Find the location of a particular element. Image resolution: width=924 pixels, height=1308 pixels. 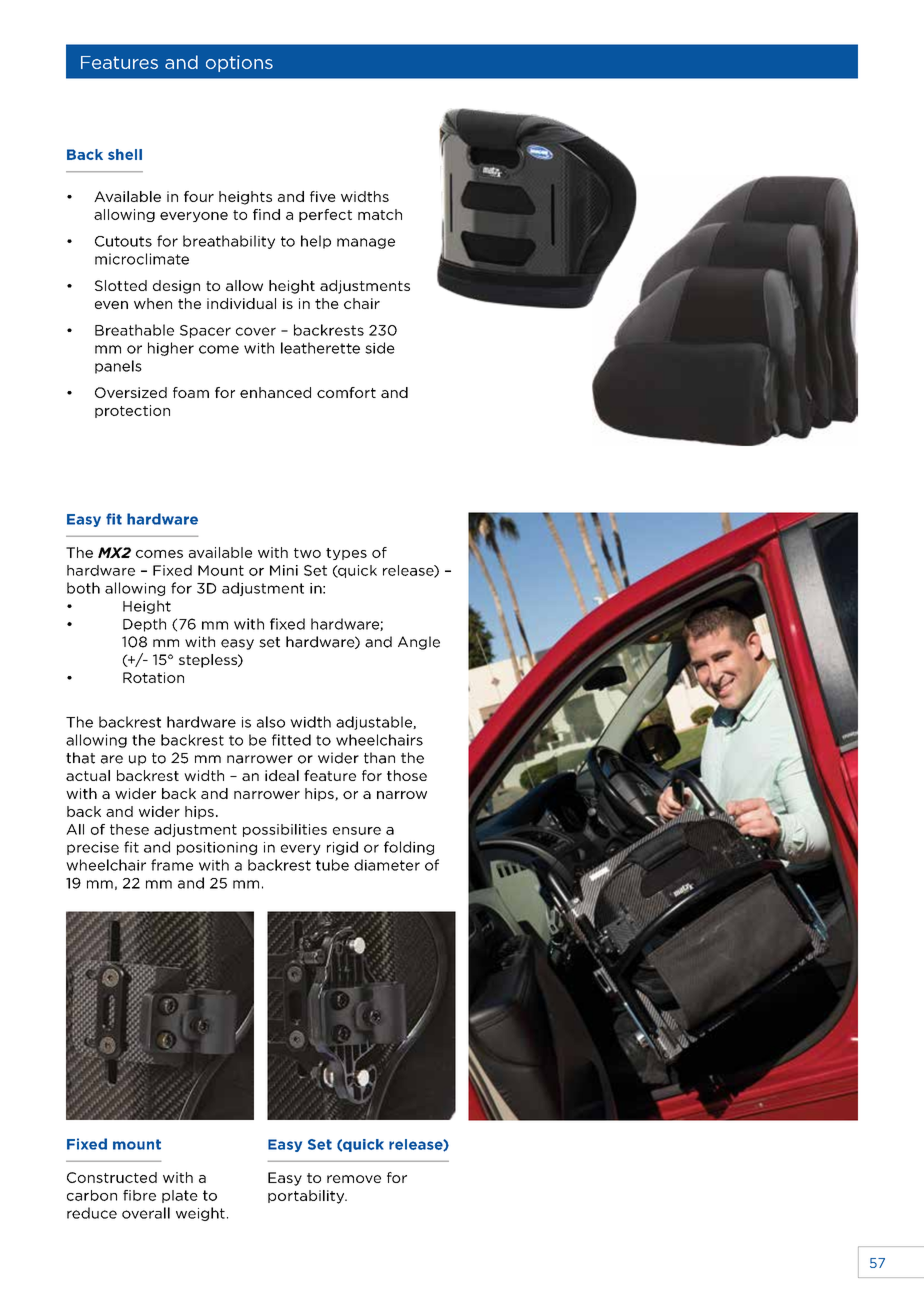

weight is located at coordinates (200, 1214).
